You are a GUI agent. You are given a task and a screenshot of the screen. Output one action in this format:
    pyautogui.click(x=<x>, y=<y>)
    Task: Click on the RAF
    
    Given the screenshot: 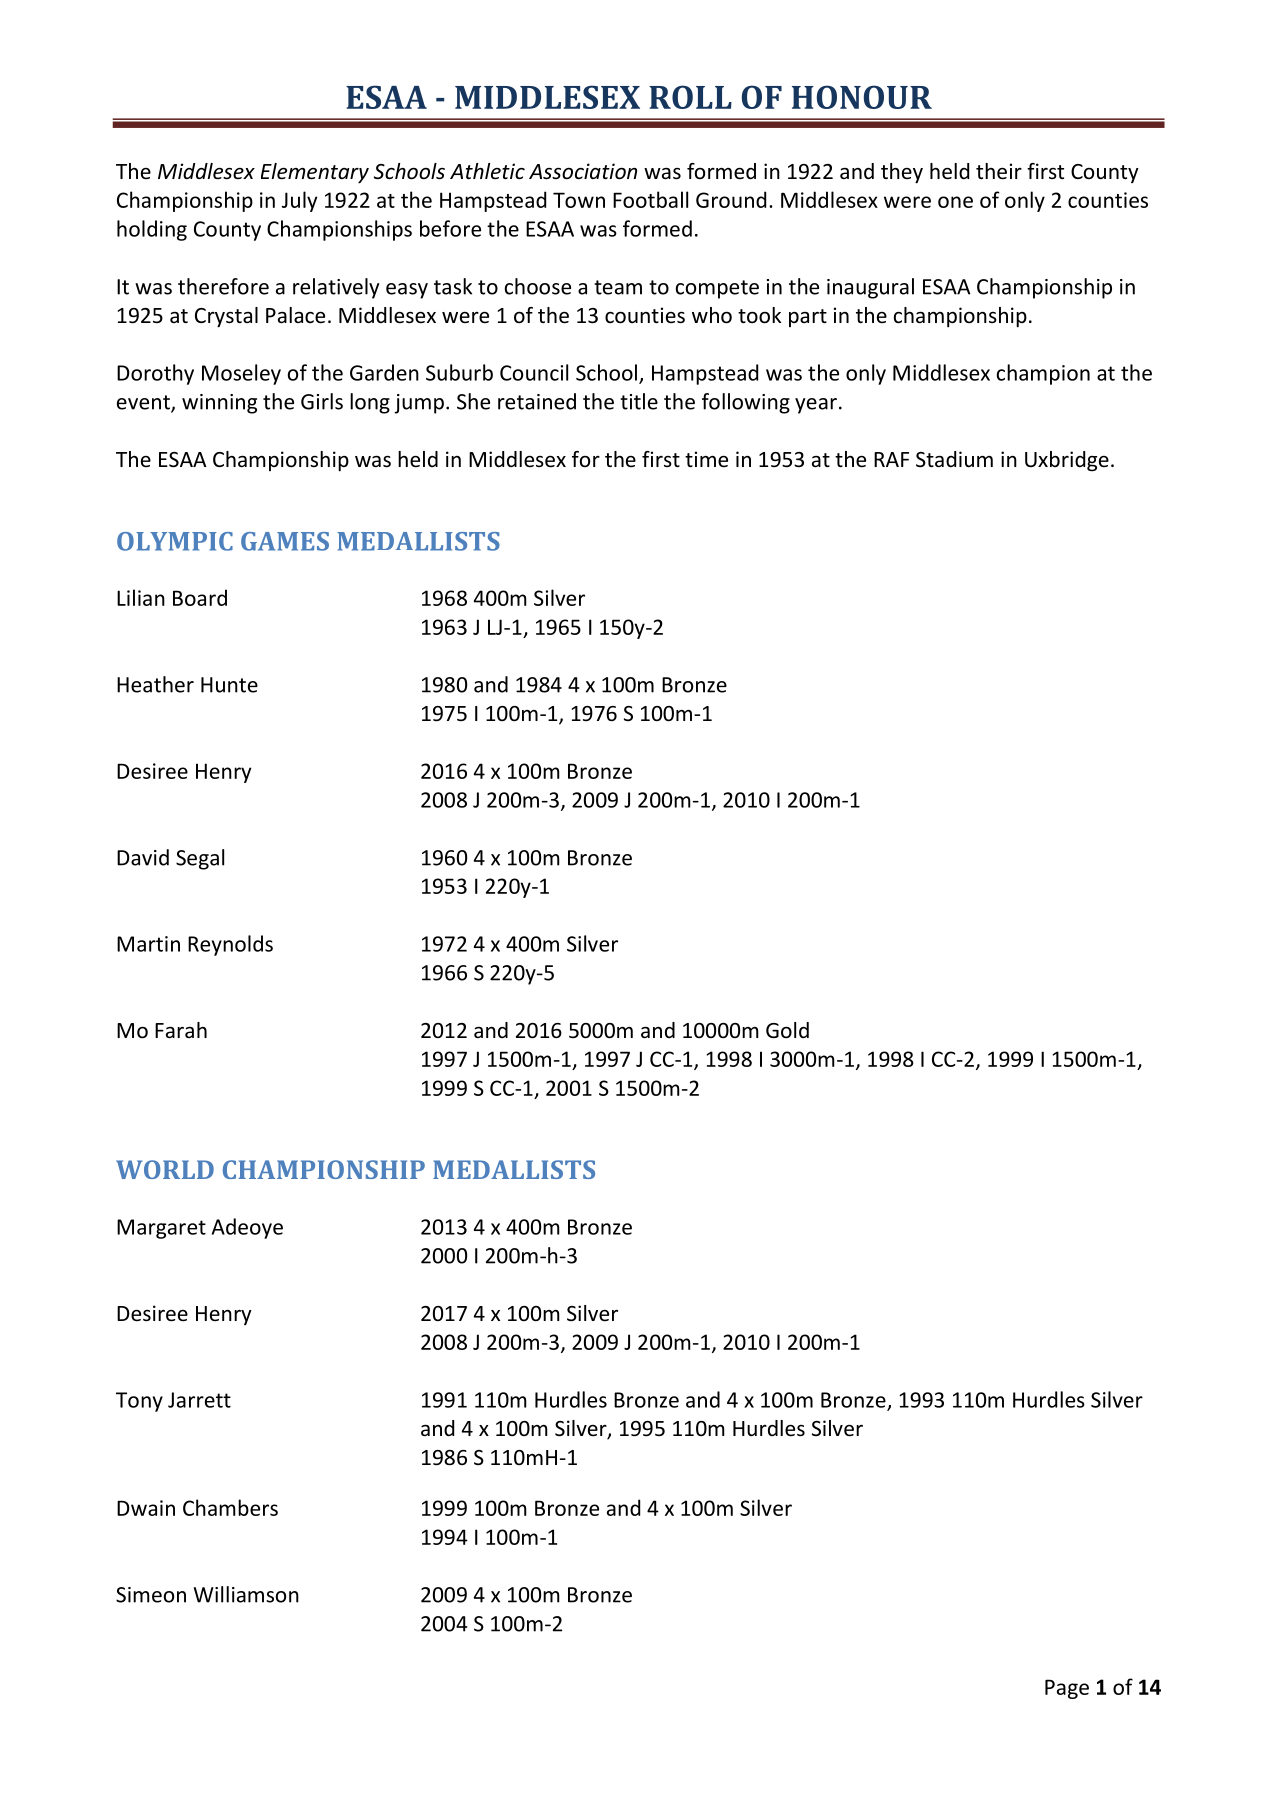 What is the action you would take?
    pyautogui.click(x=891, y=459)
